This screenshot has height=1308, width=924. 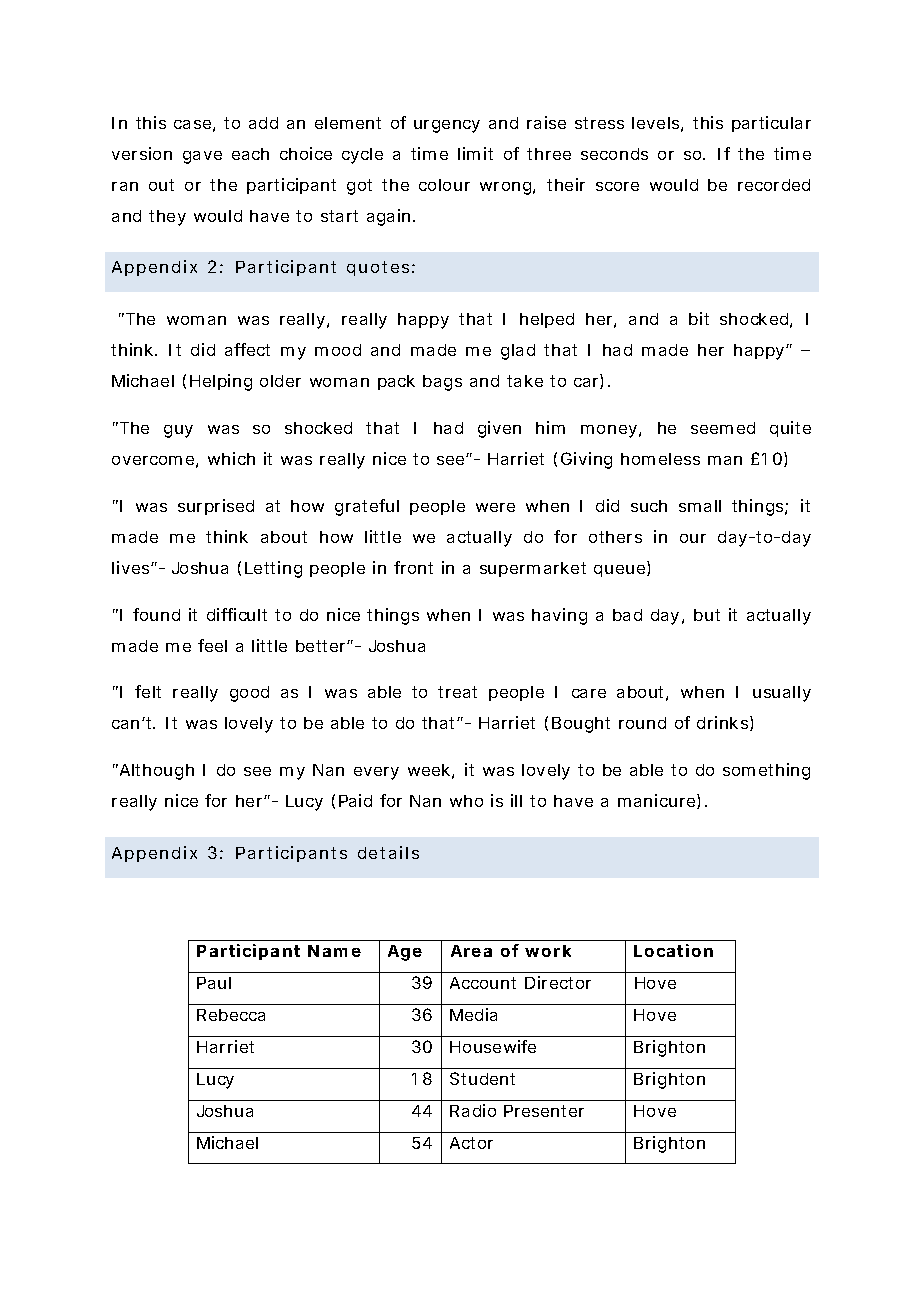 I want to click on Rebecca, so click(x=231, y=1015).
